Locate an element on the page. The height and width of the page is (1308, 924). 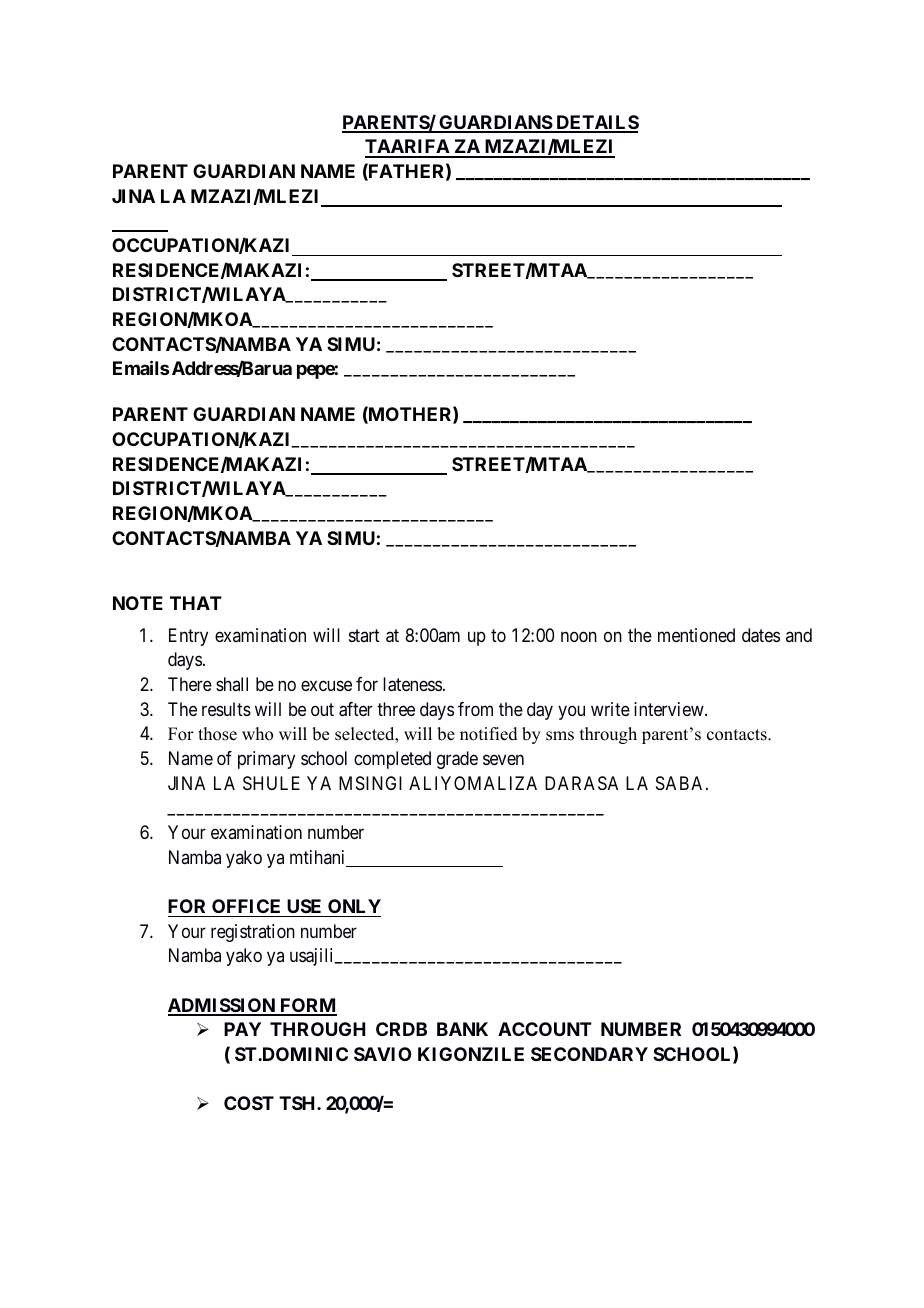
and is located at coordinates (799, 635).
